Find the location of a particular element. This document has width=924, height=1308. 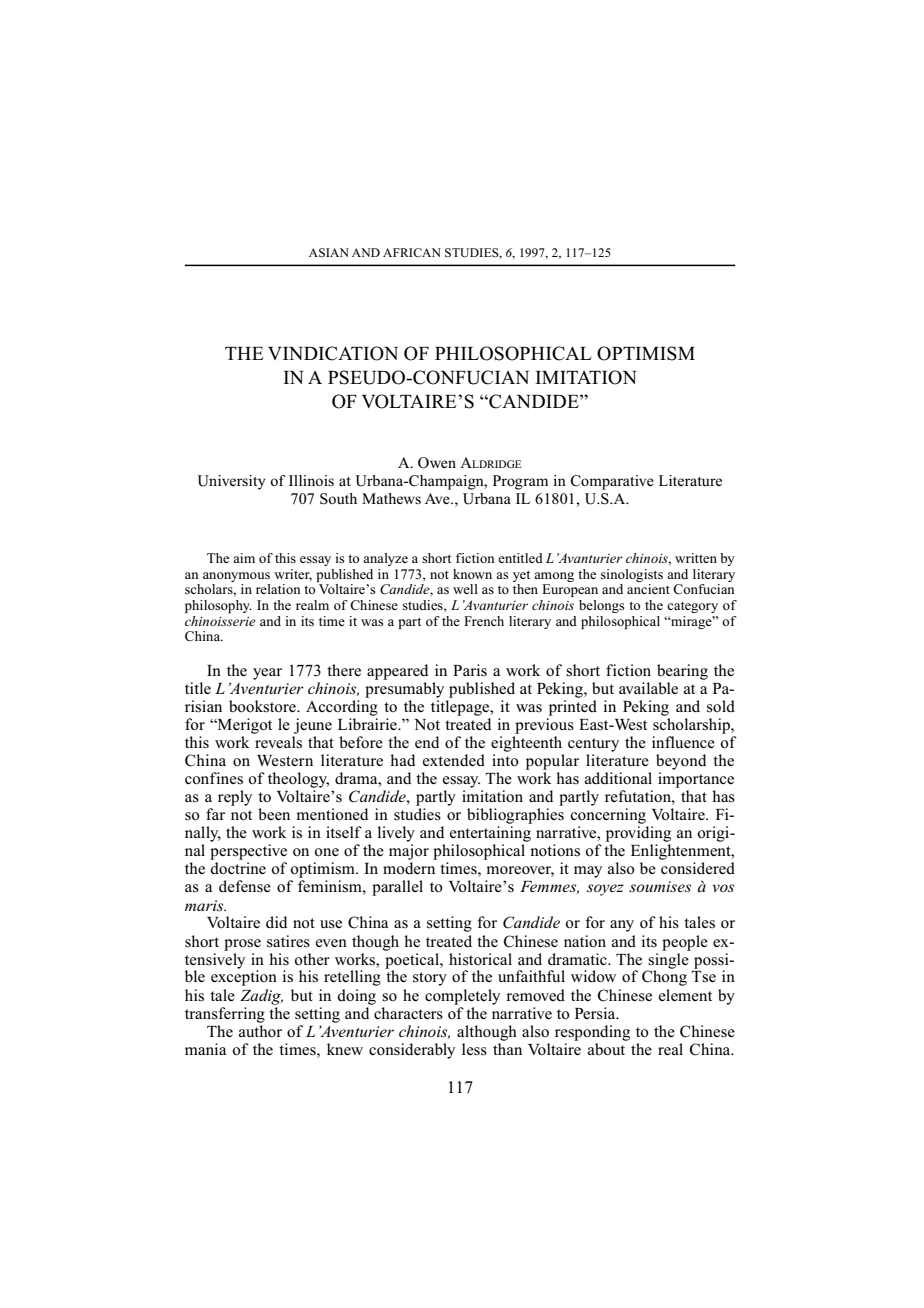

AFRICAN is located at coordinates (412, 252).
